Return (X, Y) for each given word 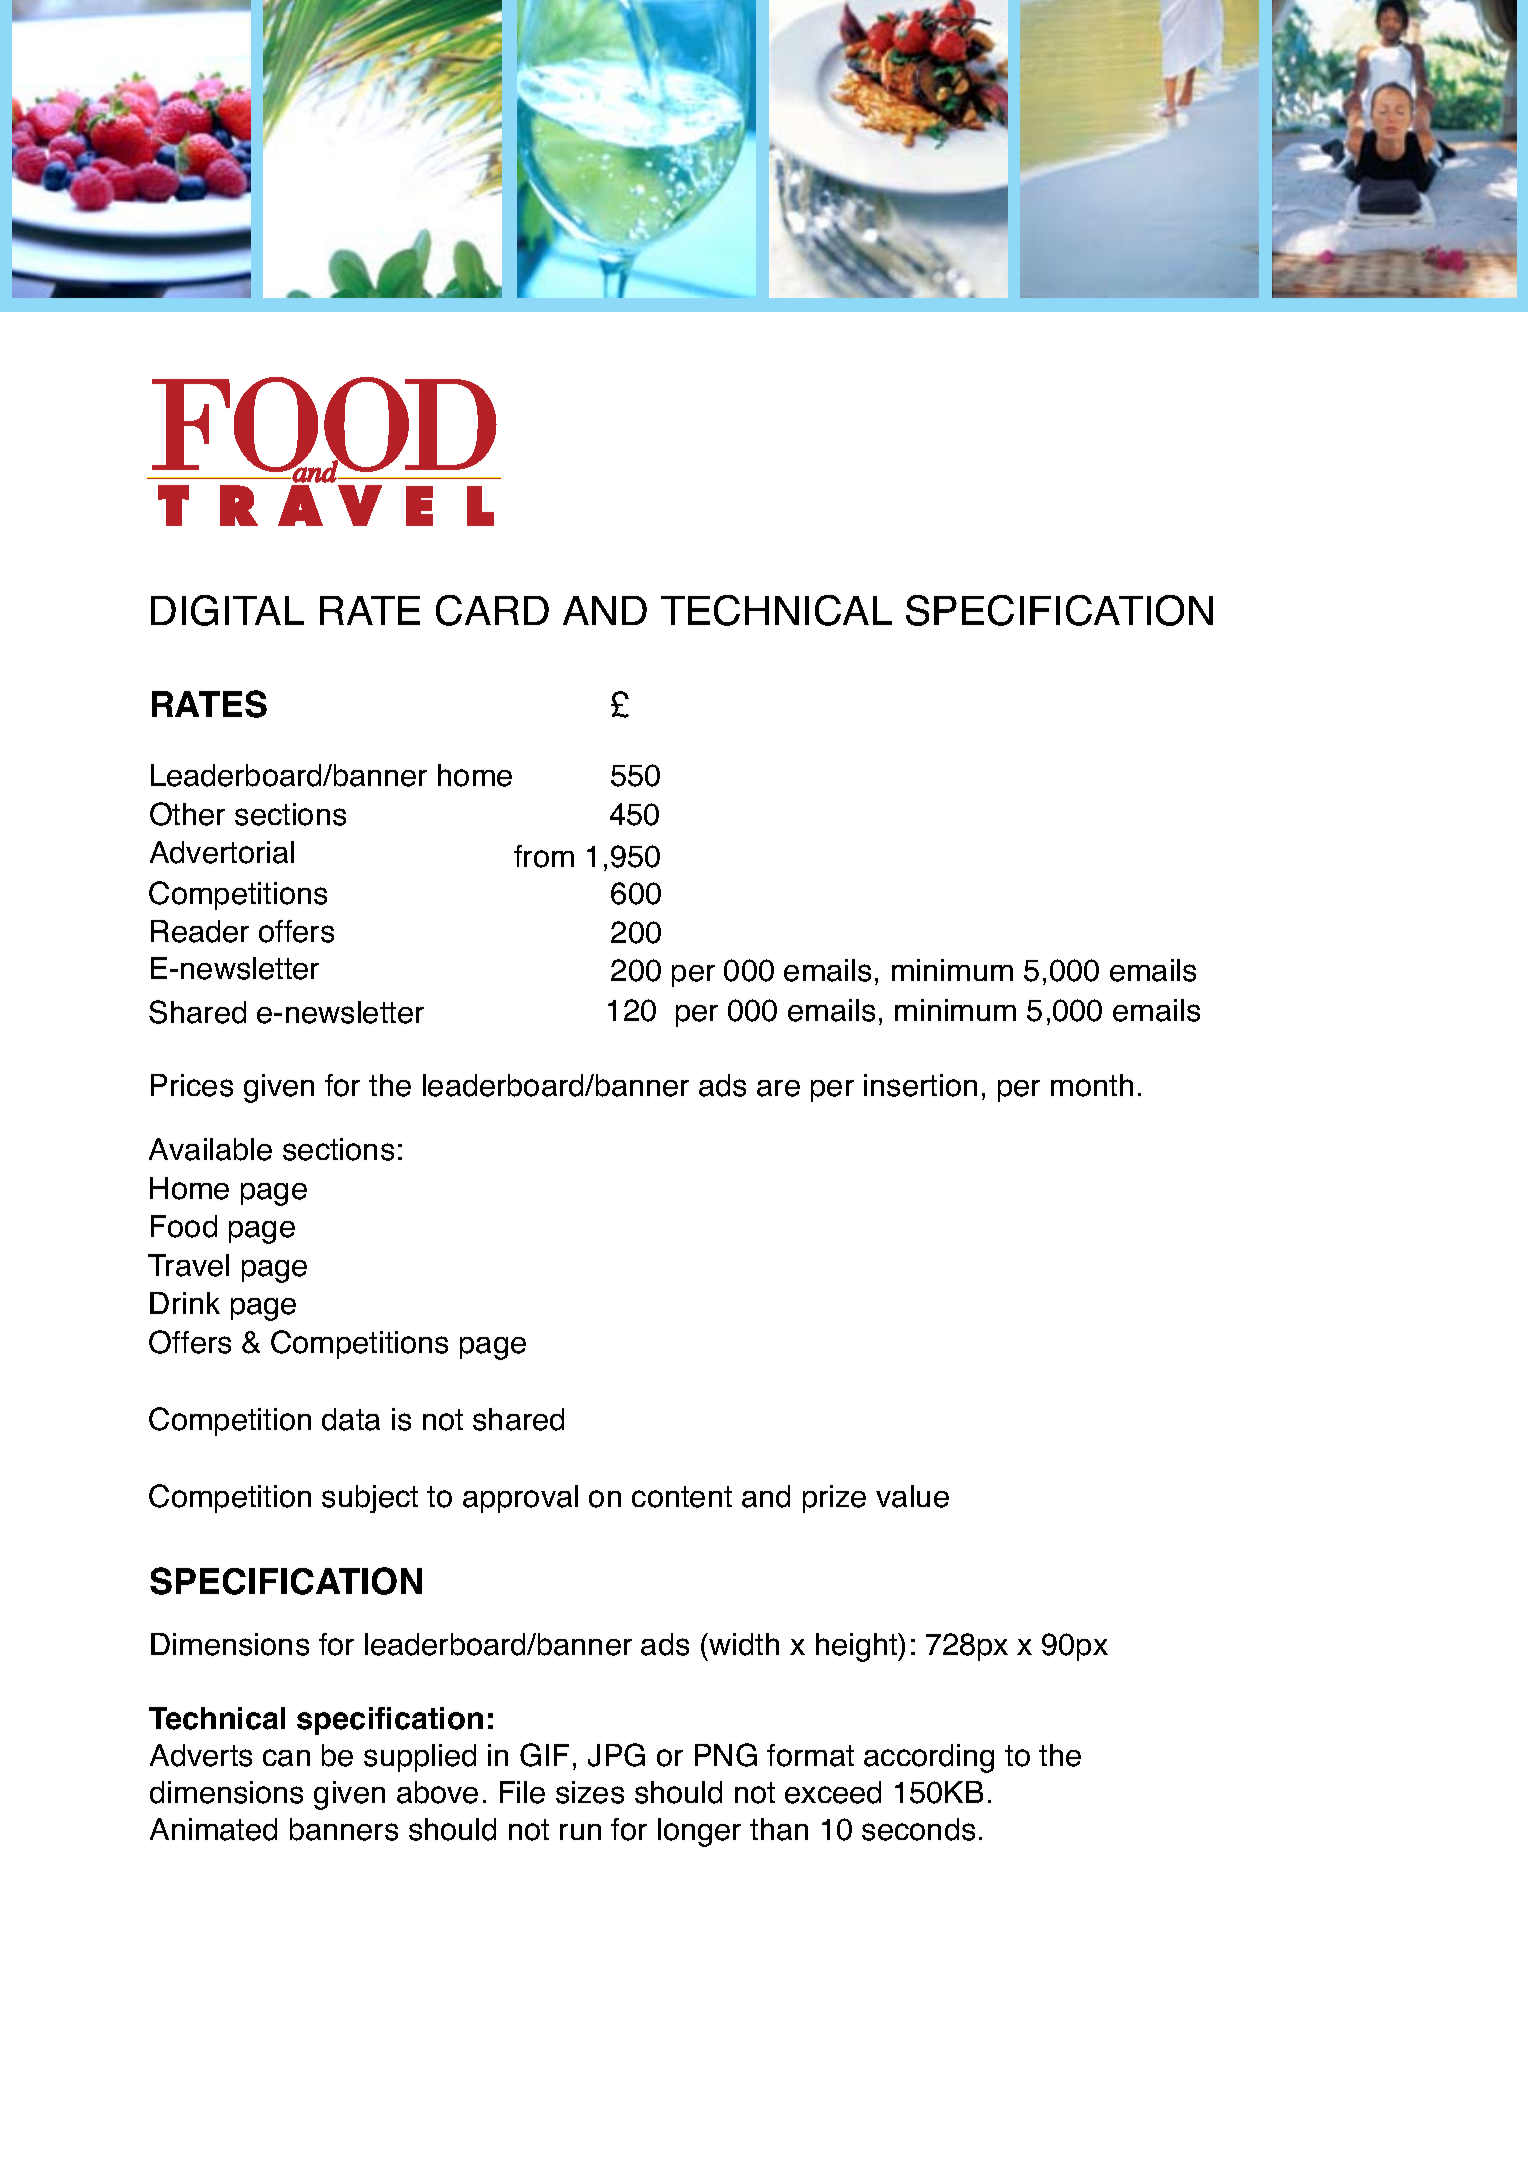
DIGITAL (227, 610)
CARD (492, 610)
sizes (590, 1792)
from (544, 856)
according (929, 1758)
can (286, 1758)
